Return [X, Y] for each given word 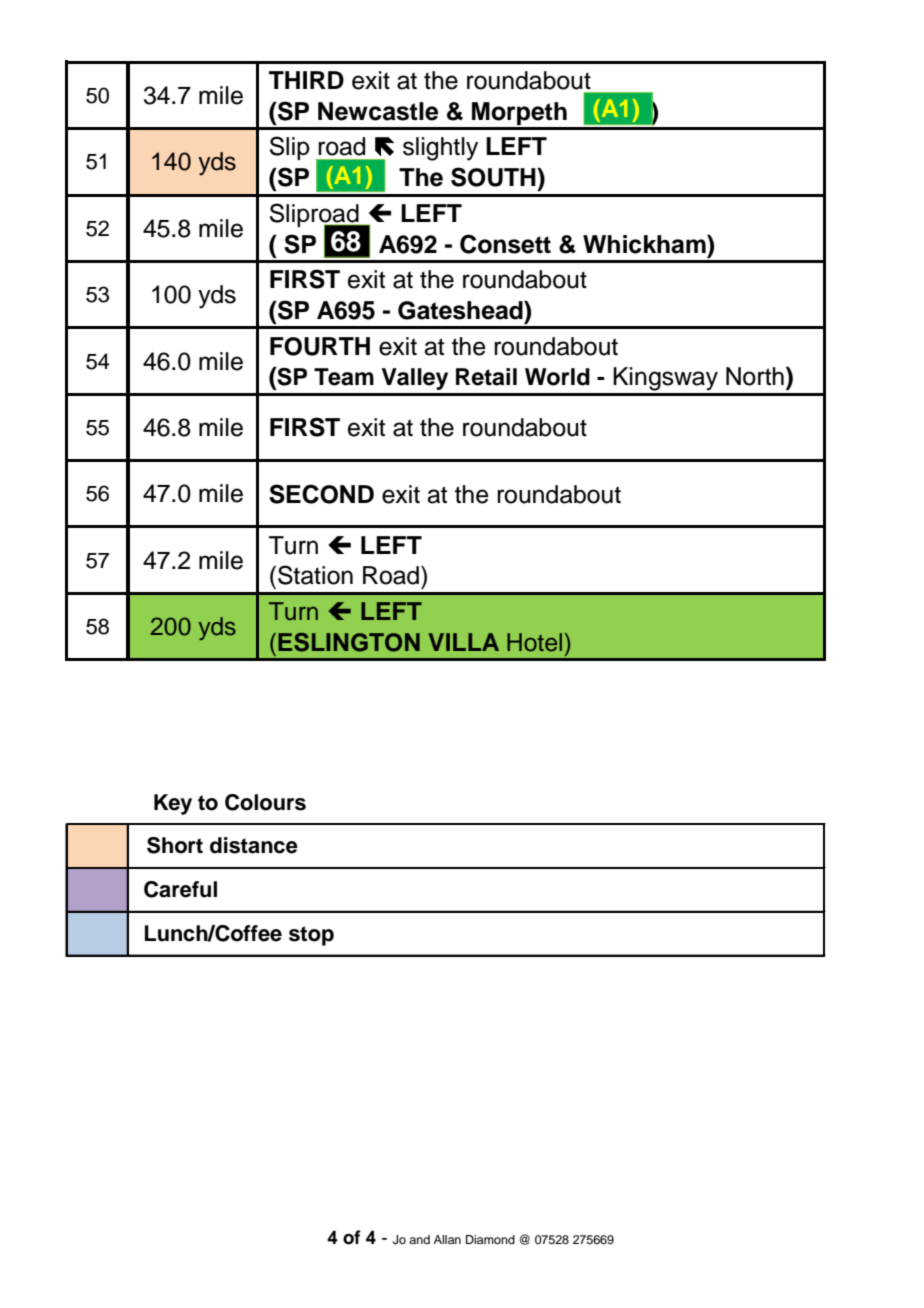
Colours [265, 802]
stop [311, 936]
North [755, 376]
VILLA [463, 642]
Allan [447, 1239]
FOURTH [320, 346]
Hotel [534, 642]
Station [315, 575]
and [419, 1239]
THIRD [306, 80]
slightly [440, 149]
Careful [180, 889]
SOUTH [494, 177]
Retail [486, 377]
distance [254, 845]
